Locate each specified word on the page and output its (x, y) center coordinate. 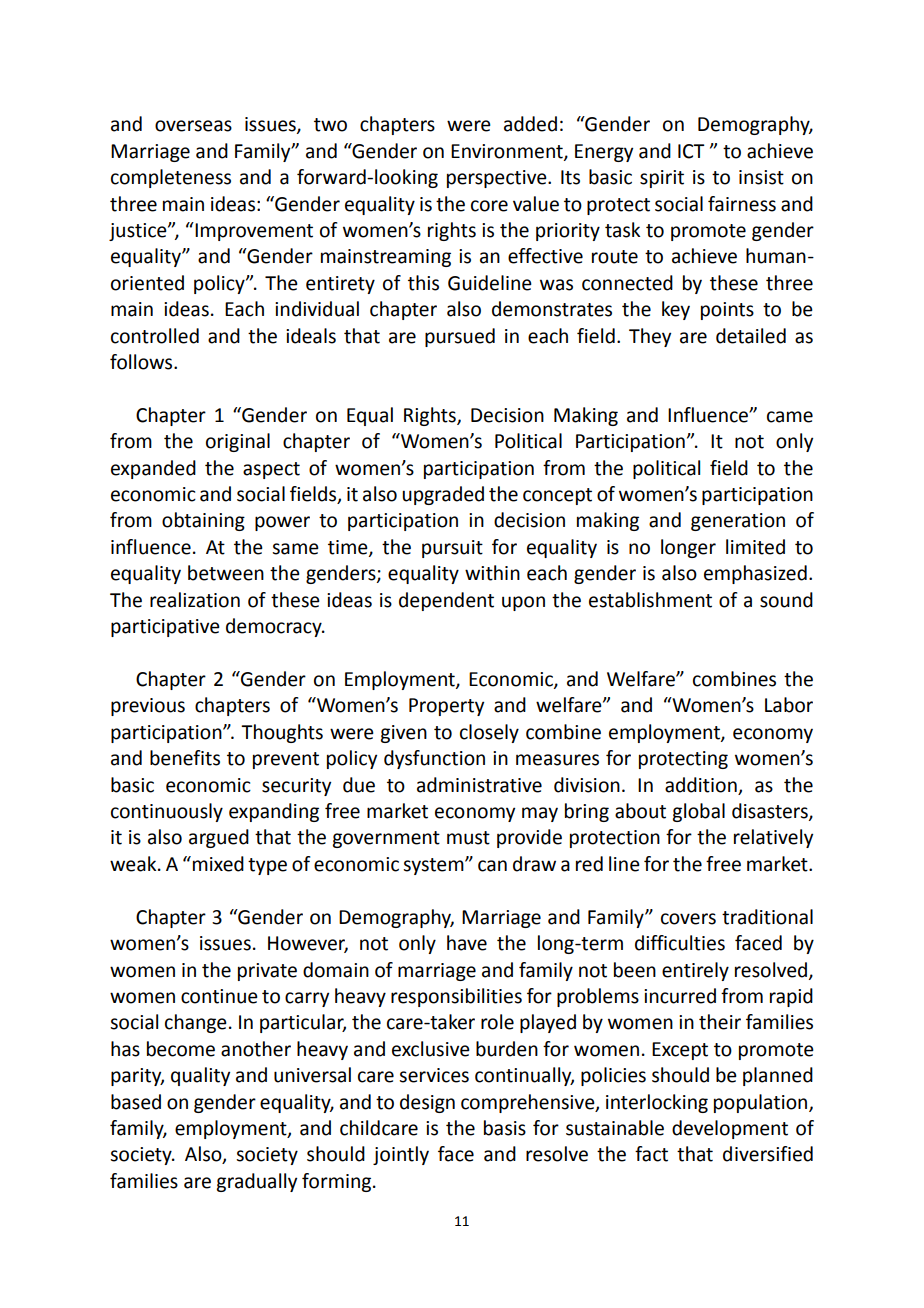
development (730, 1129)
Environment (508, 152)
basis (505, 1128)
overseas (193, 126)
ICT (691, 151)
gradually (256, 1182)
